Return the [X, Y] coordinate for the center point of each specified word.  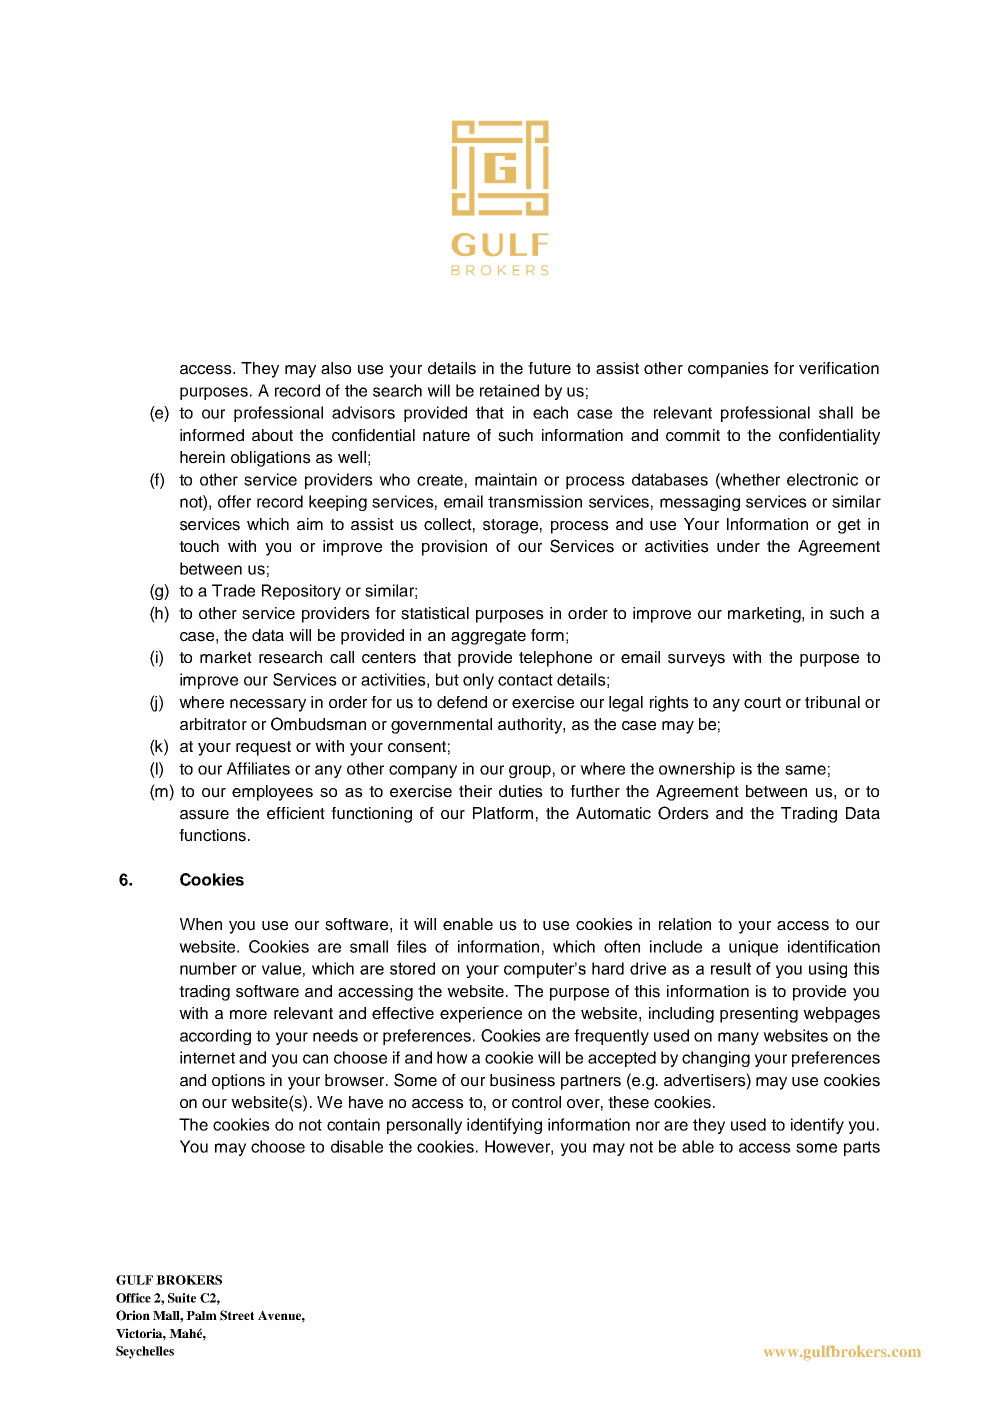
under [738, 546]
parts [862, 1148]
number [208, 968]
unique [753, 948]
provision [454, 548]
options [238, 1082]
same [805, 770]
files [412, 946]
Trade [233, 590]
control [536, 1102]
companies [728, 370]
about [272, 435]
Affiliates [258, 768]
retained [509, 390]
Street [237, 1315]
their [475, 791]
